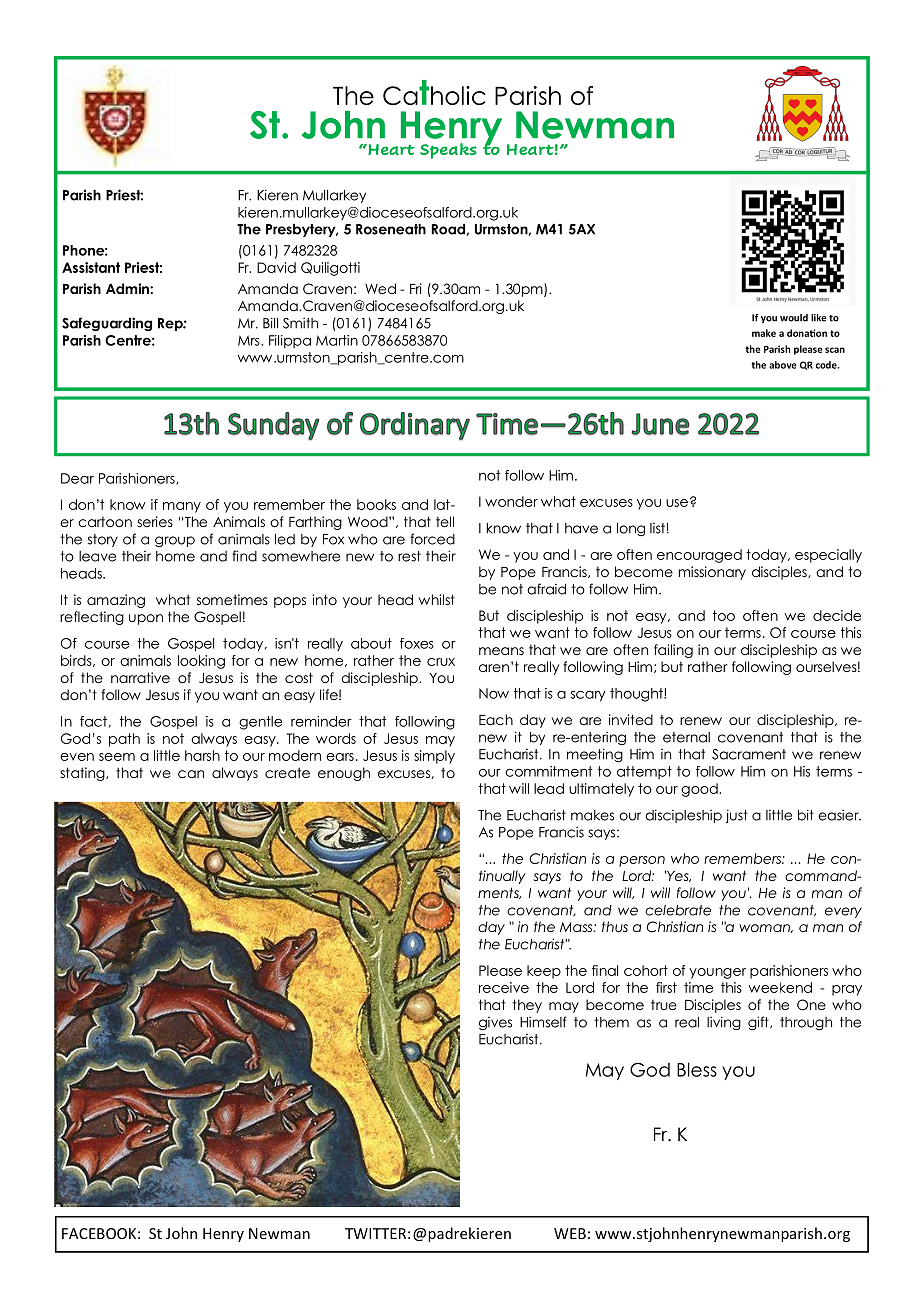 The height and width of the image is (1308, 924). Describe the element at coordinates (448, 151) in the image. I see `Speaks` at that location.
